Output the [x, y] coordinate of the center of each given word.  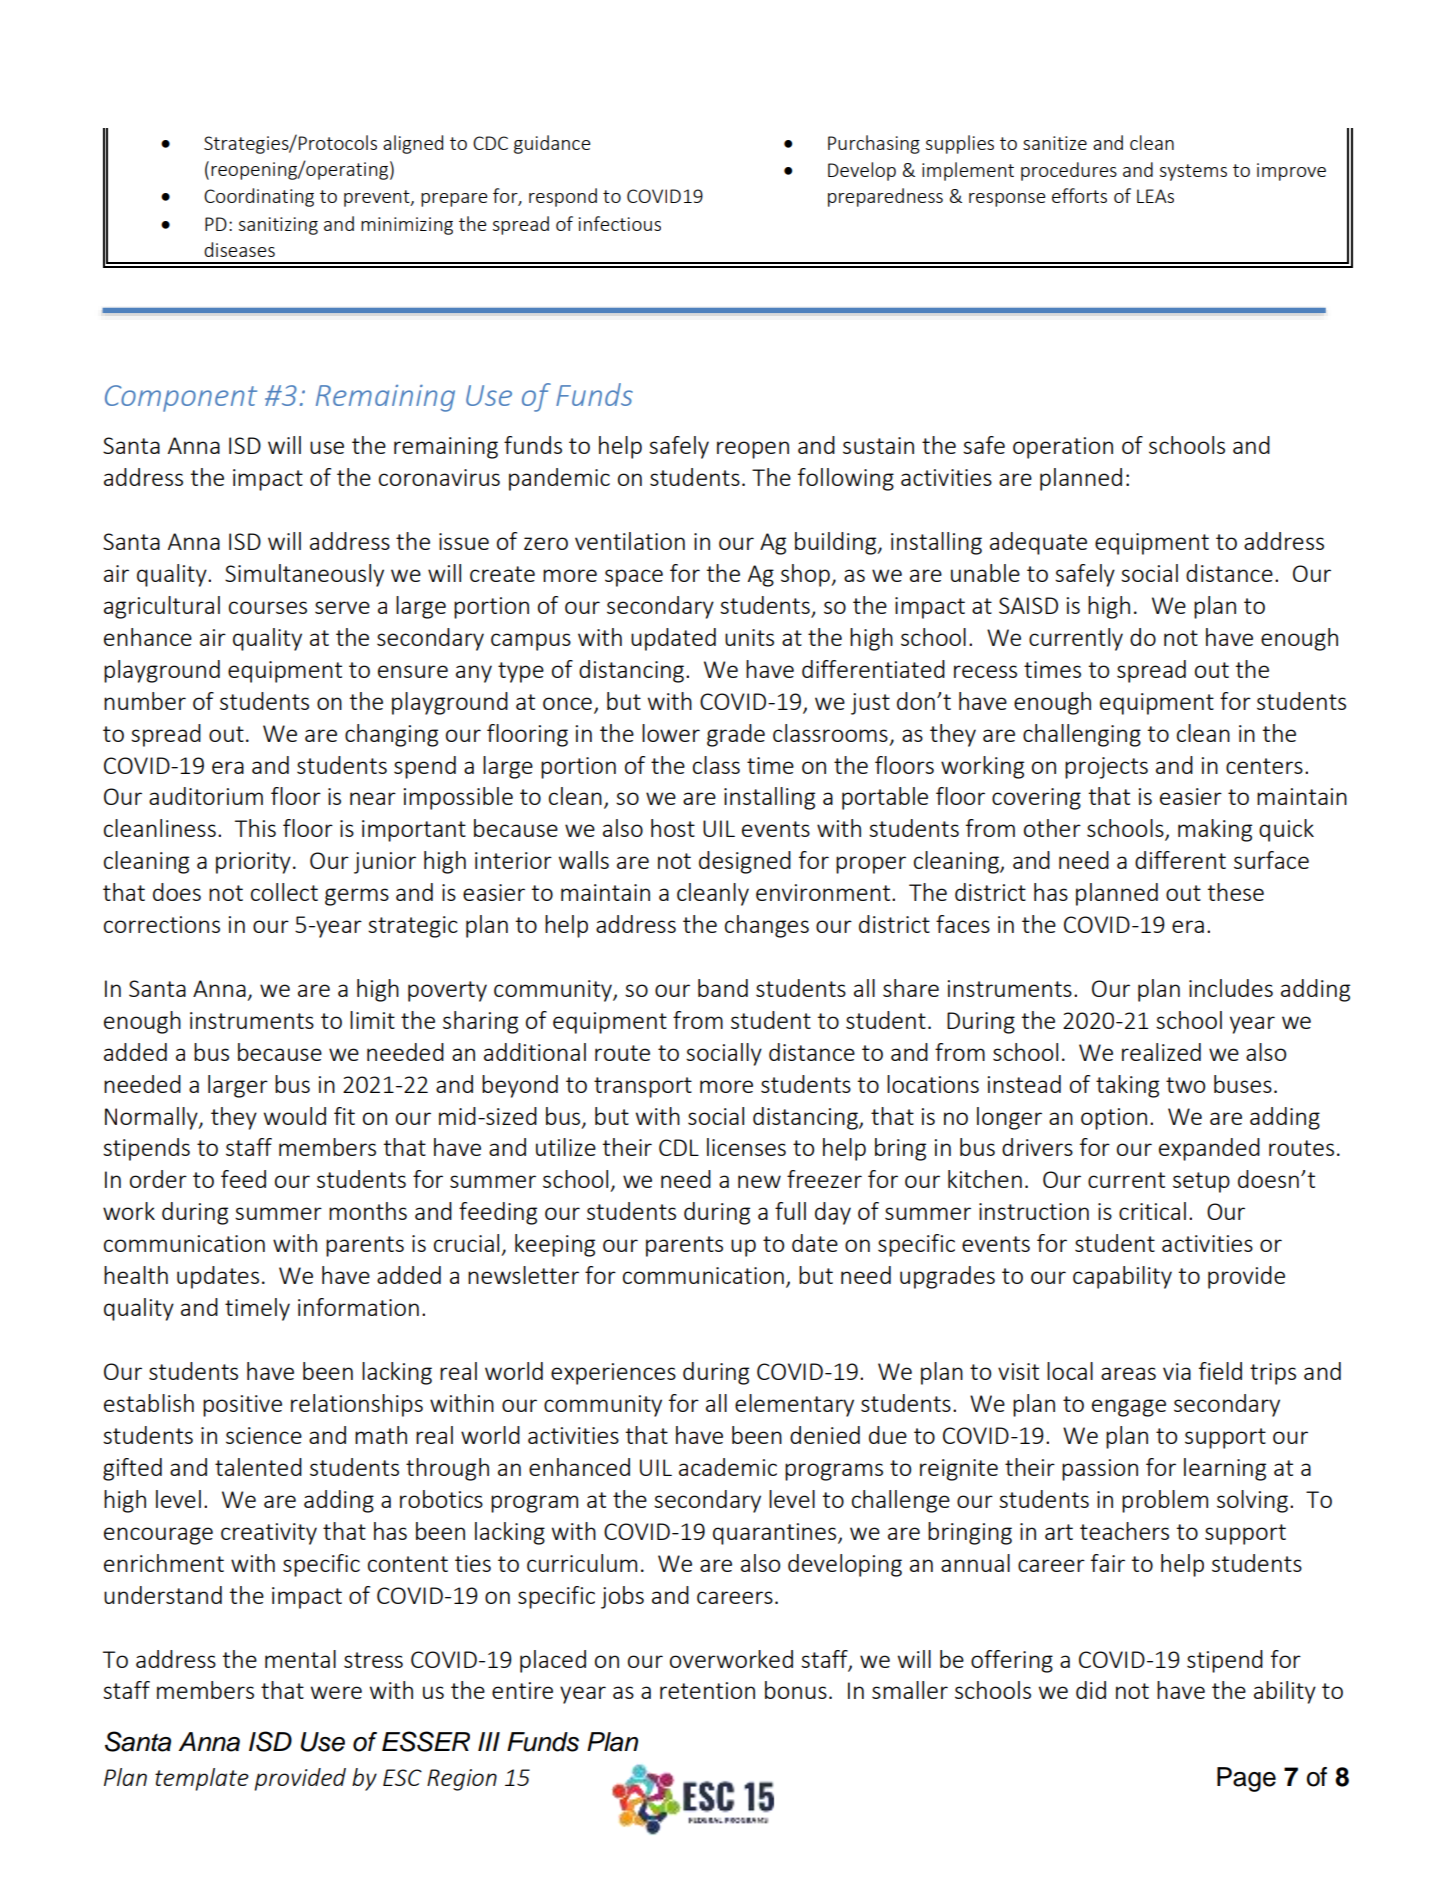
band [723, 988]
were [336, 1692]
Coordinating [259, 197]
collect [284, 892]
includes [1231, 988]
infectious [620, 223]
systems [1193, 172]
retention [707, 1690]
